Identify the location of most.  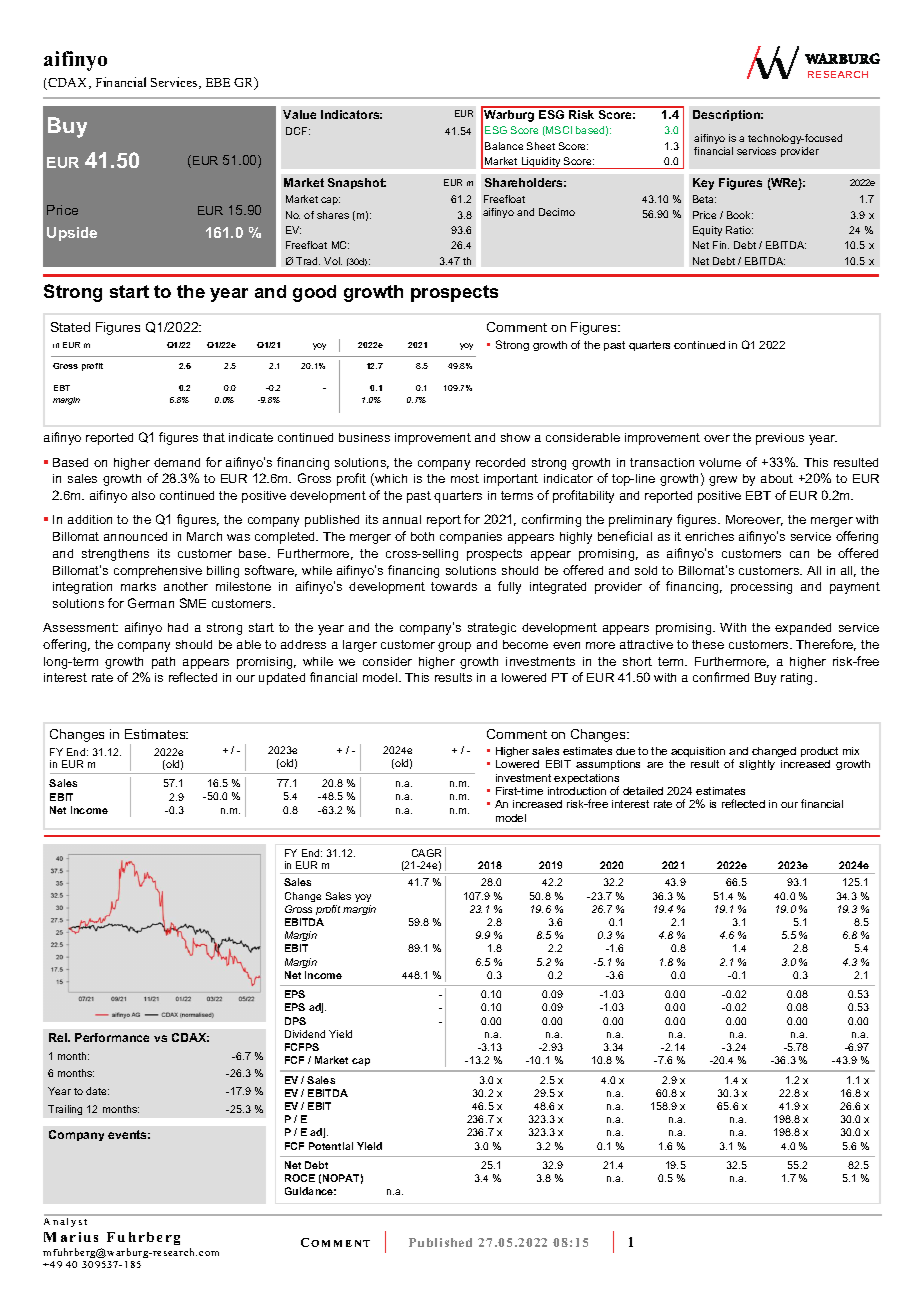
(465, 478).
